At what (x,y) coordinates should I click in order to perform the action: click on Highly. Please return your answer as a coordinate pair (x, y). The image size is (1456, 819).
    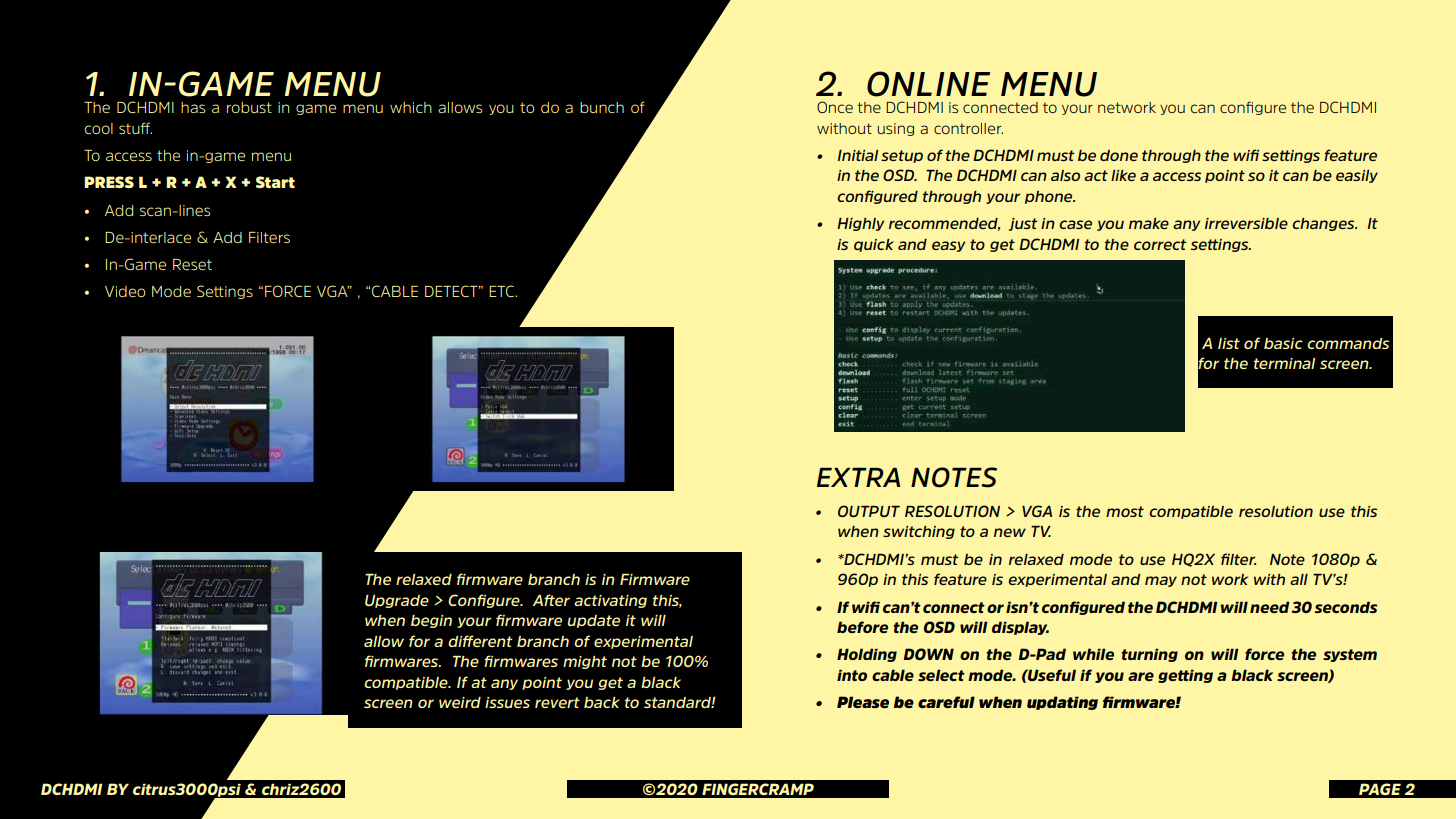
    Looking at the image, I should click on (861, 224).
